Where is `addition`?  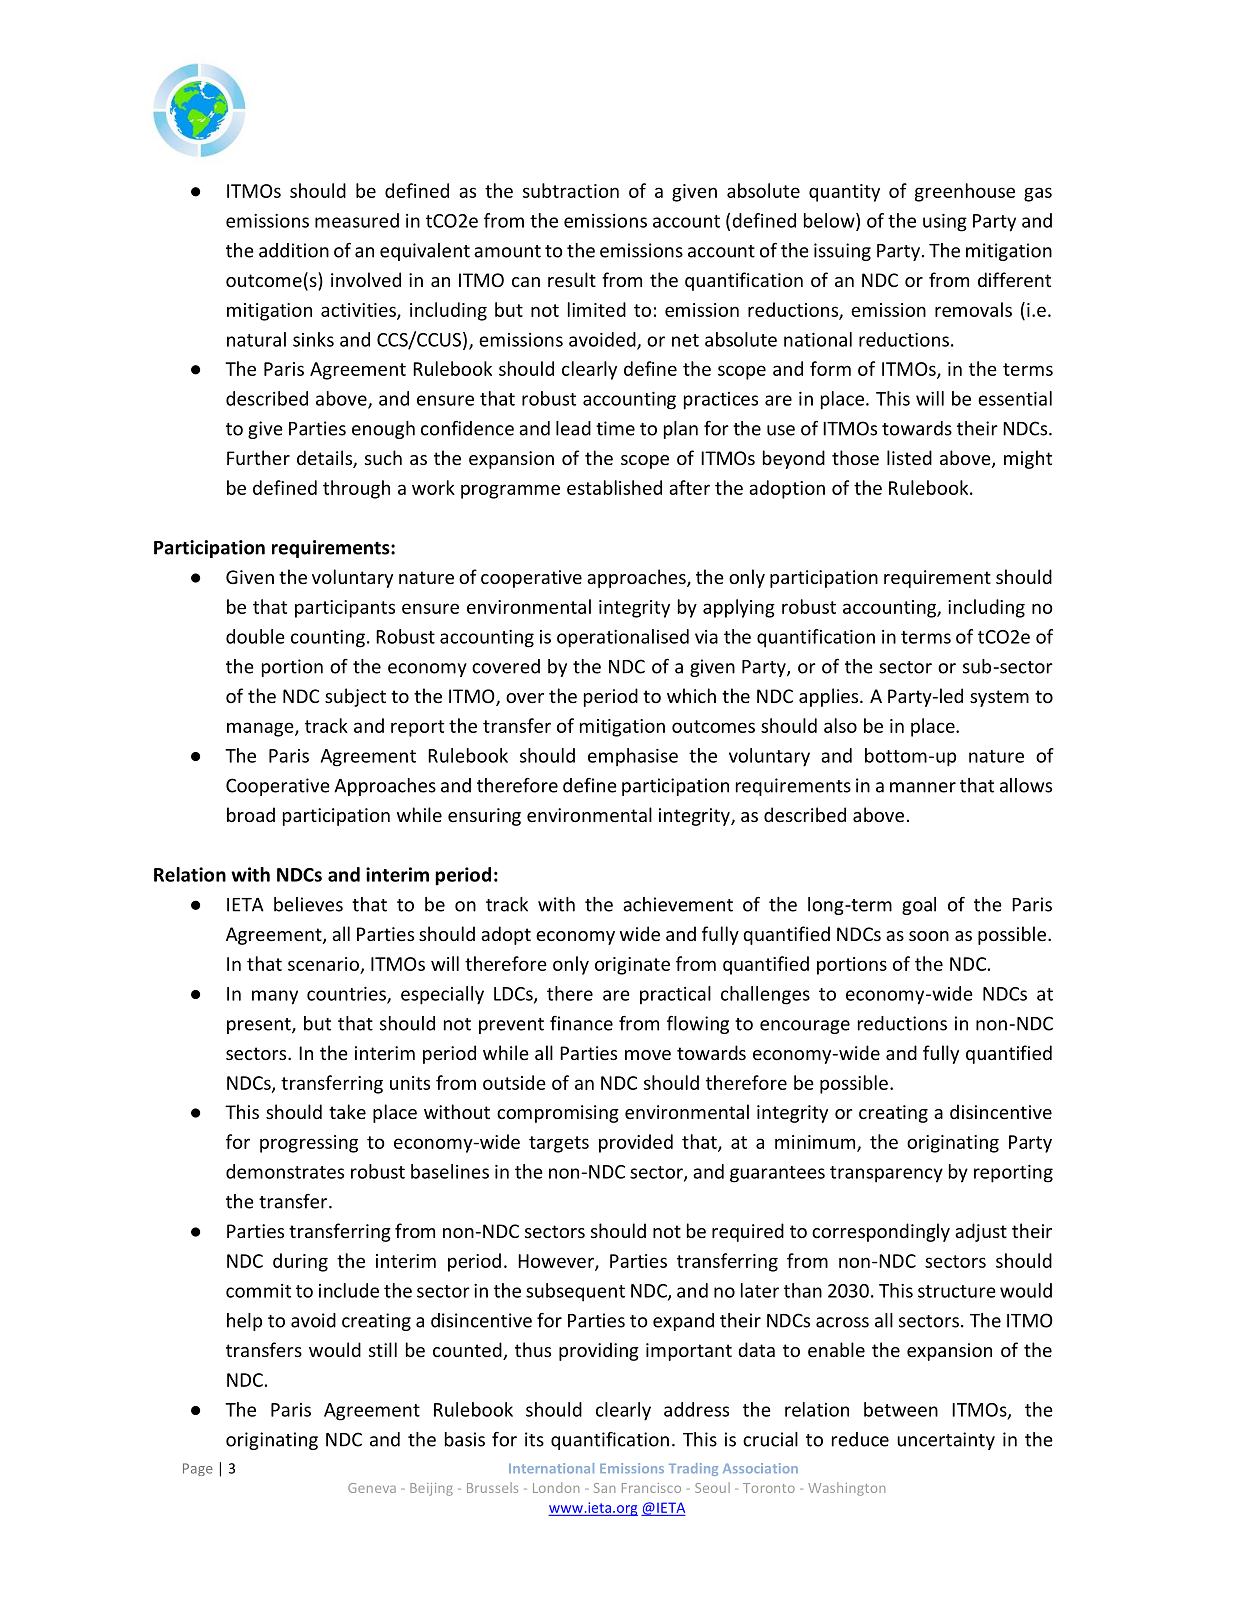
addition is located at coordinates (294, 250).
